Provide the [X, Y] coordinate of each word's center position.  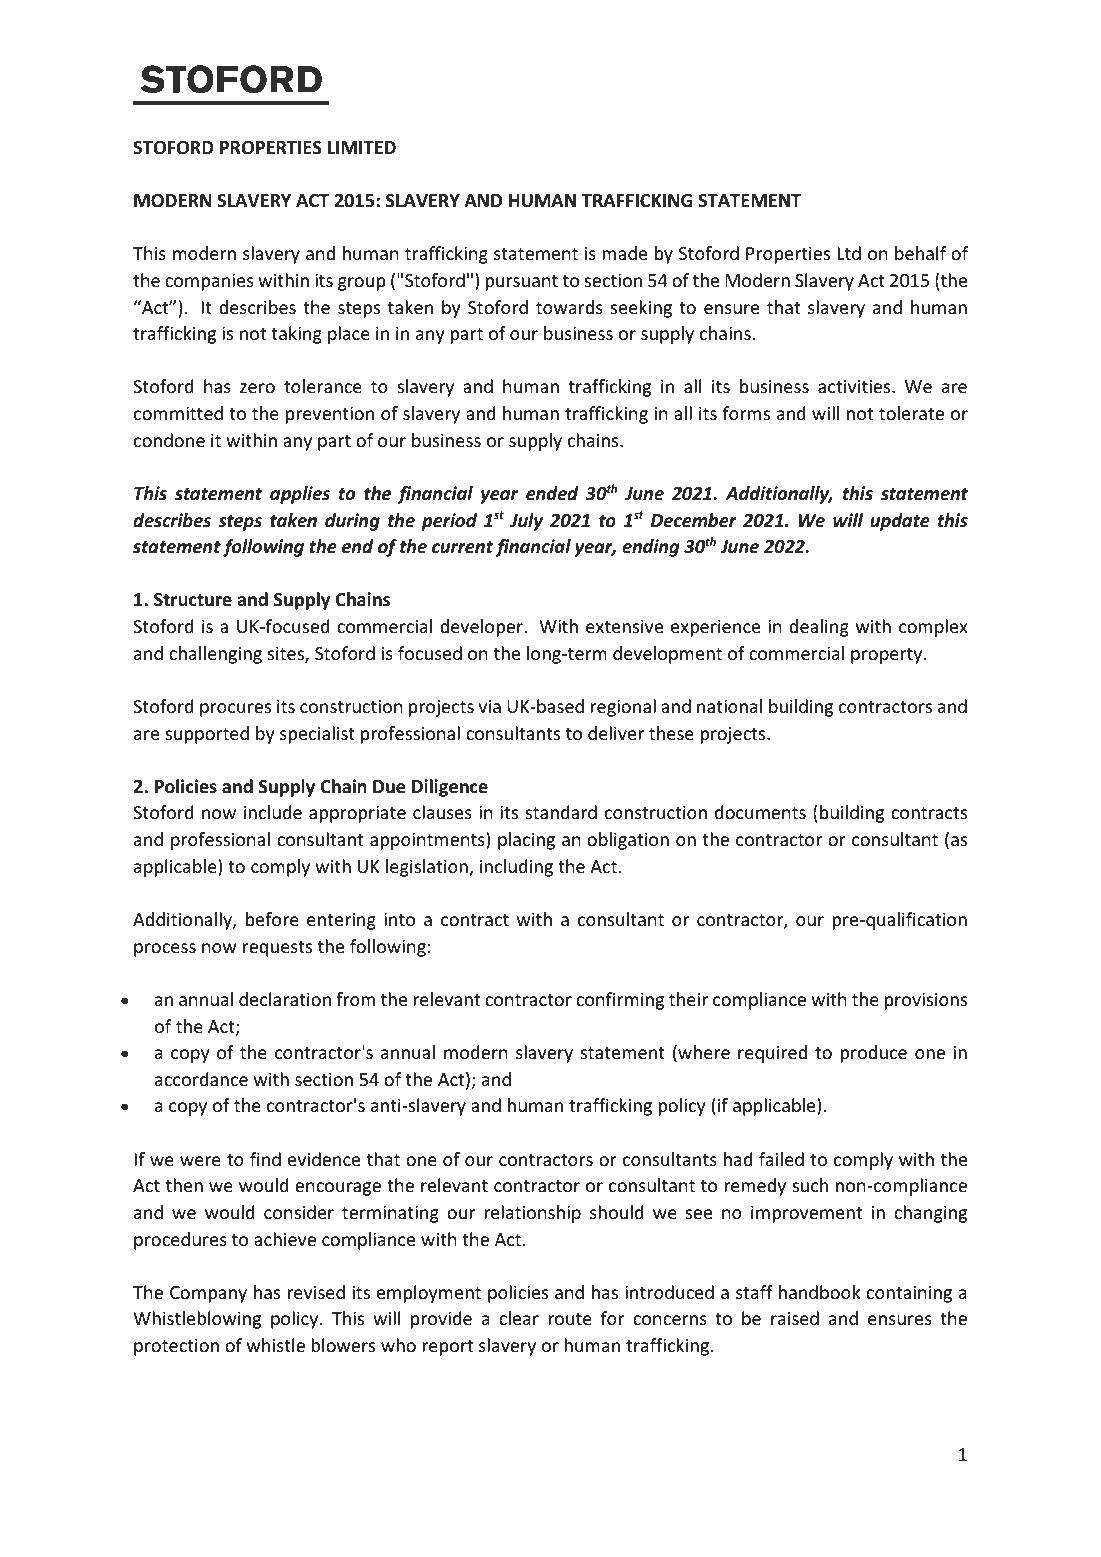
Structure [193, 600]
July [526, 522]
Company [208, 1294]
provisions [926, 1001]
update [900, 522]
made [624, 253]
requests [277, 949]
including [516, 868]
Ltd [849, 253]
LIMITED [362, 147]
